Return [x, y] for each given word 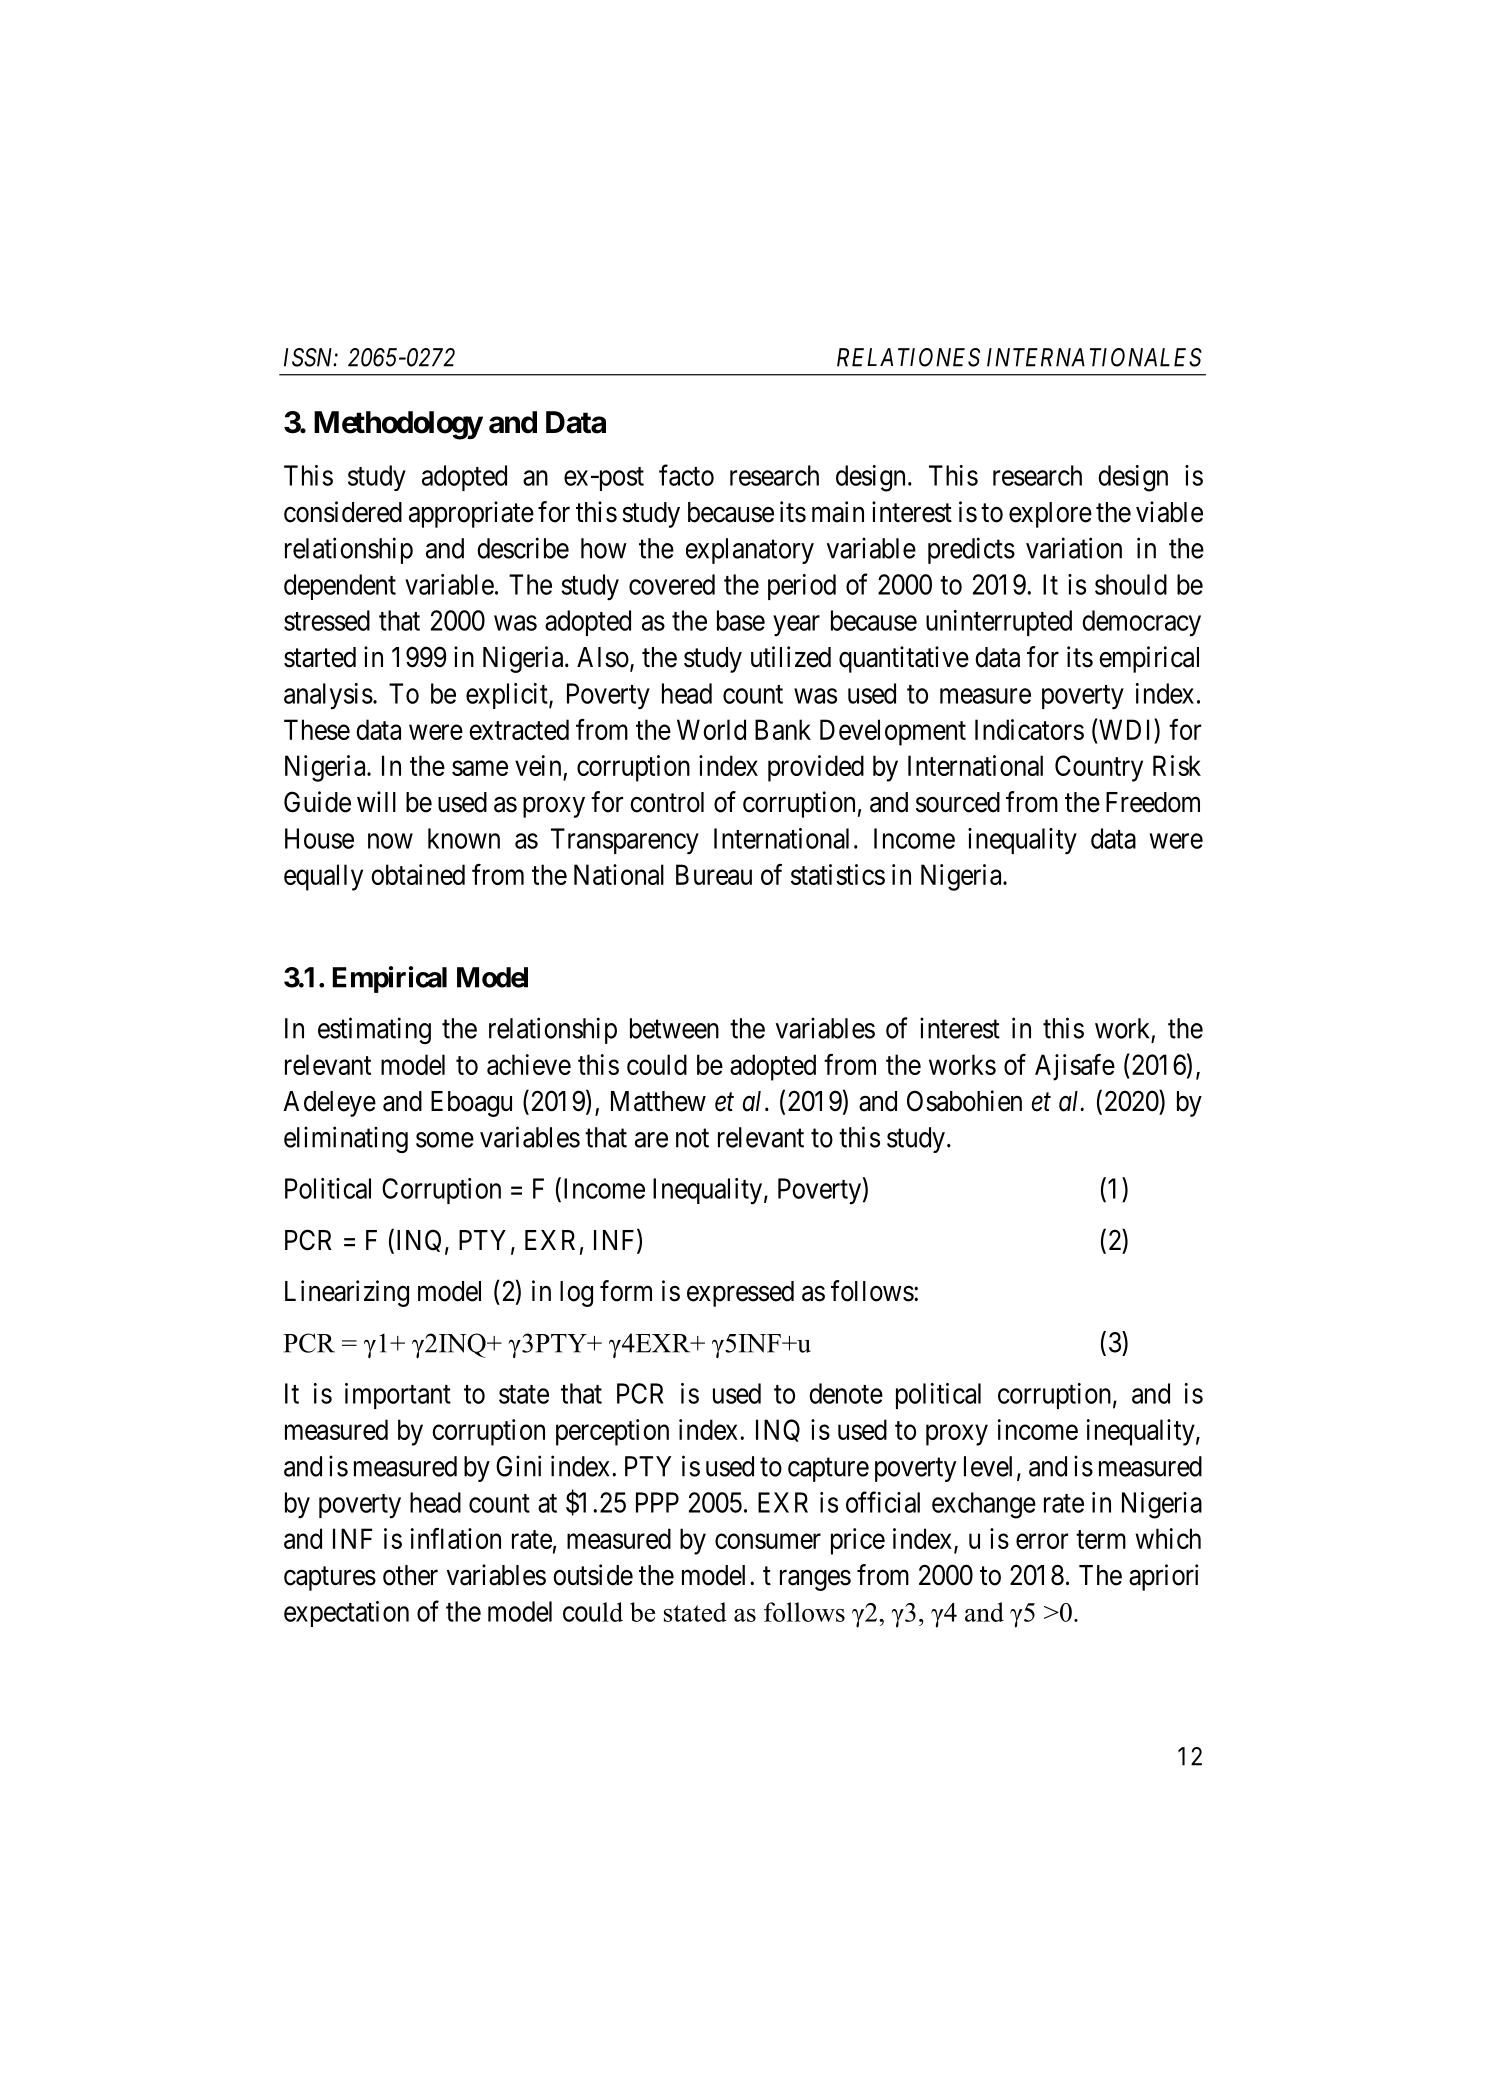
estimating [374, 1030]
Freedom [1153, 802]
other [410, 1575]
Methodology [398, 425]
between [674, 1028]
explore [1050, 515]
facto [686, 475]
